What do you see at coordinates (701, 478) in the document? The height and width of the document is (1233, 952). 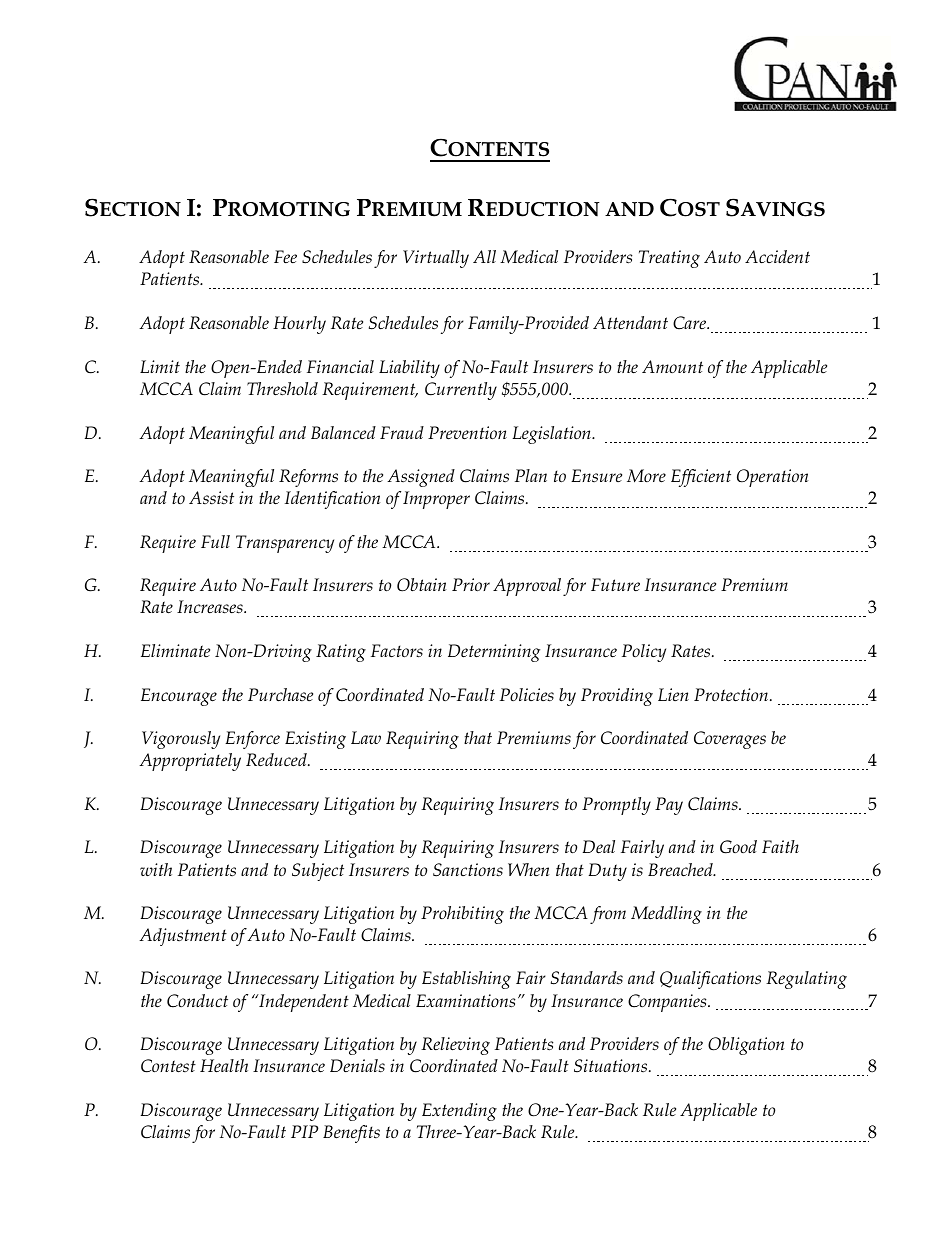 I see `Efficient` at bounding box center [701, 478].
